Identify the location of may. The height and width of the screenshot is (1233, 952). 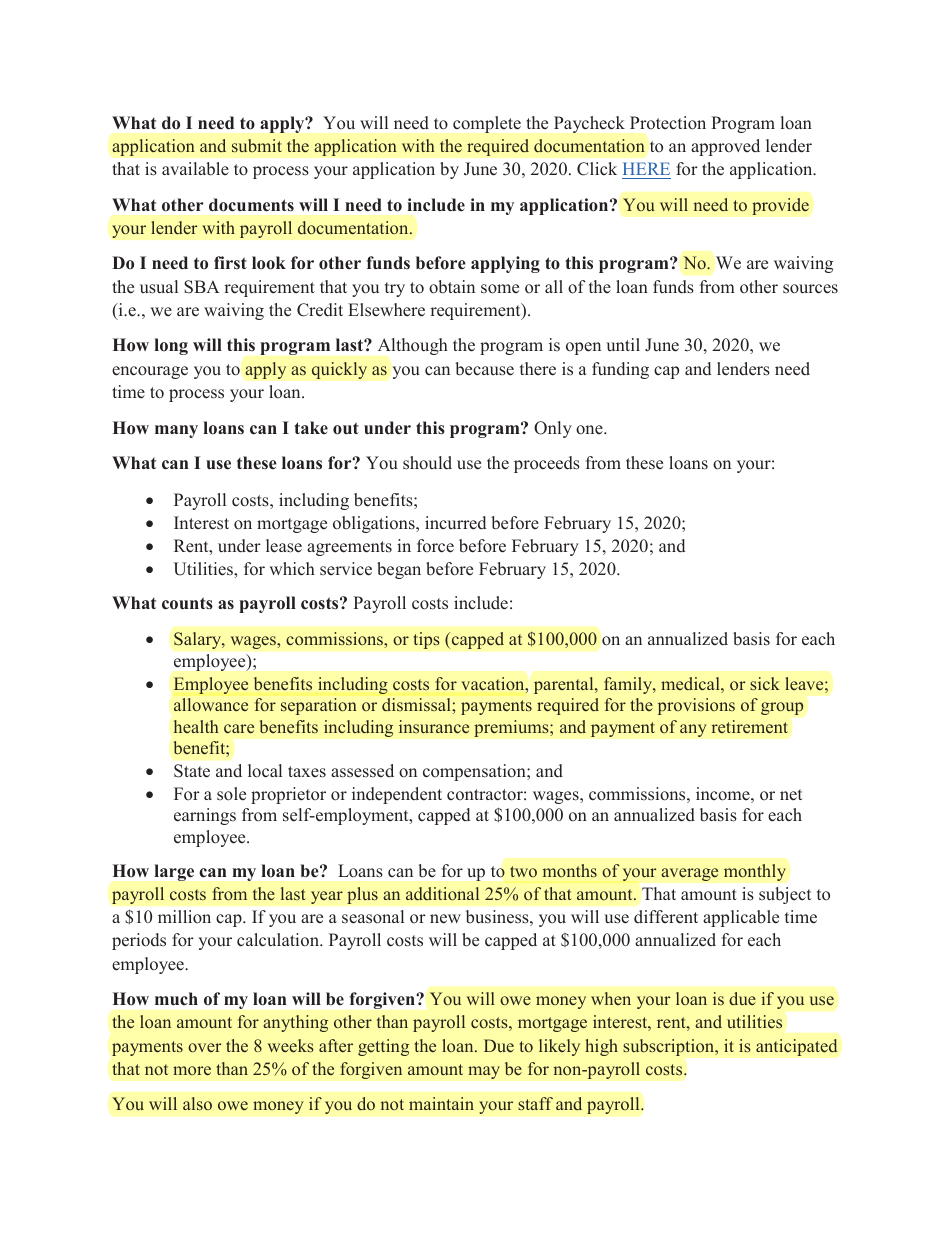
(484, 1072).
